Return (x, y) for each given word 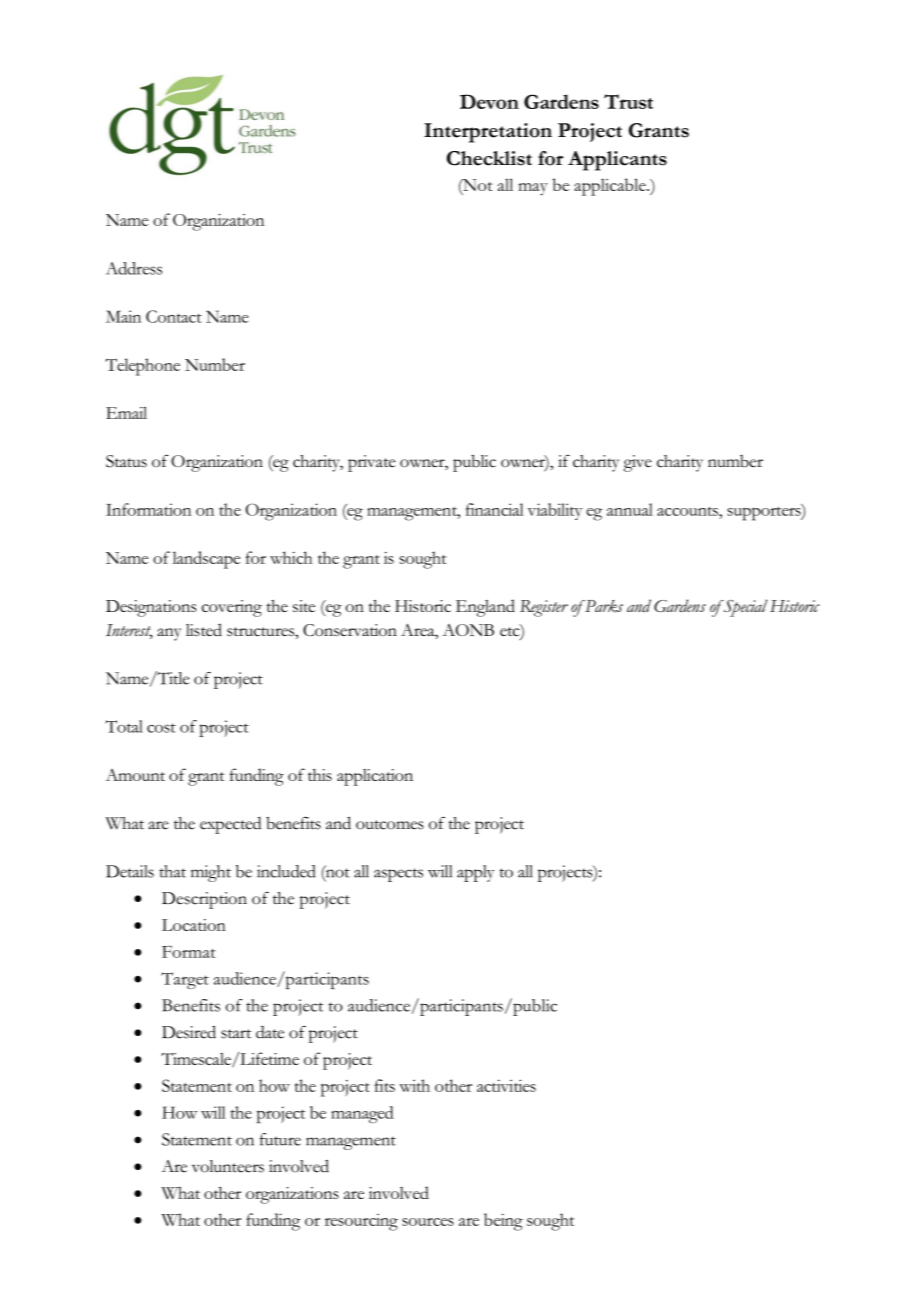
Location (194, 925)
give (638, 463)
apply (475, 873)
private (372, 463)
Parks (603, 606)
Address (134, 268)
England (485, 608)
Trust (628, 101)
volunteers (228, 1166)
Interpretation (488, 133)
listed (204, 630)
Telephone (142, 367)
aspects (398, 875)
